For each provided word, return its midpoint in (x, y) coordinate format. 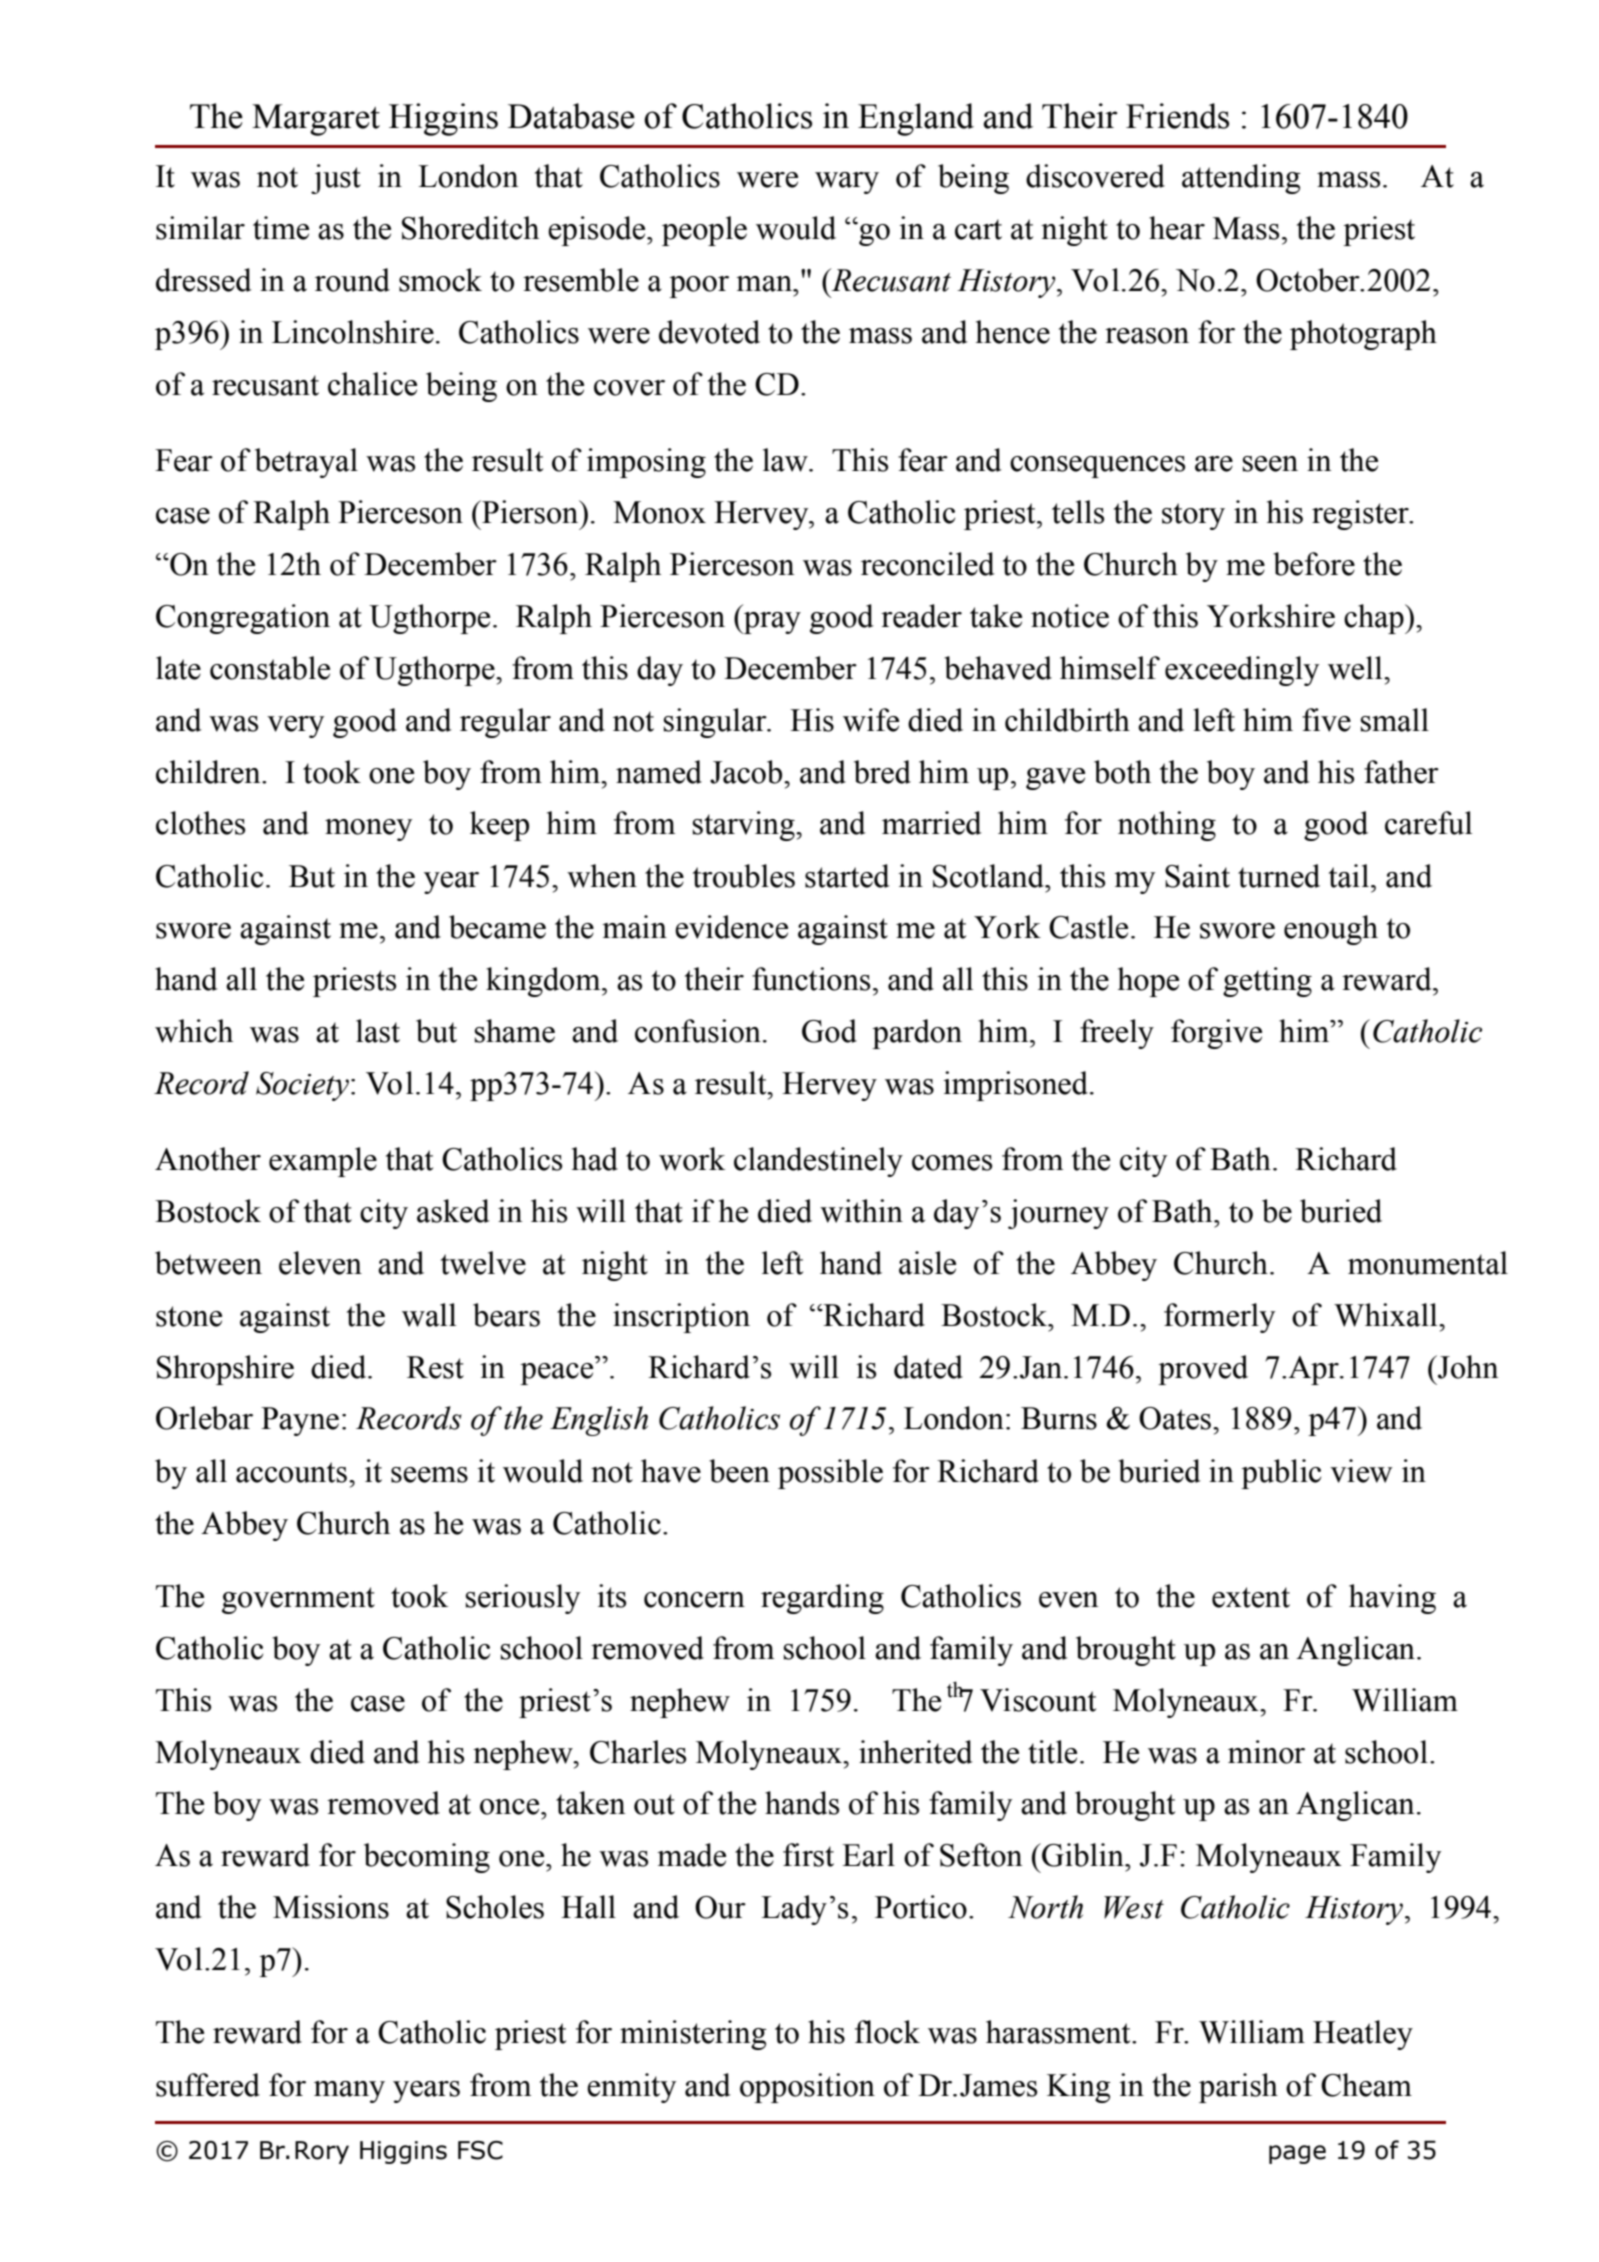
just (336, 179)
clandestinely (818, 1162)
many (349, 2092)
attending (1241, 179)
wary (847, 183)
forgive (1216, 1034)
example (323, 1162)
